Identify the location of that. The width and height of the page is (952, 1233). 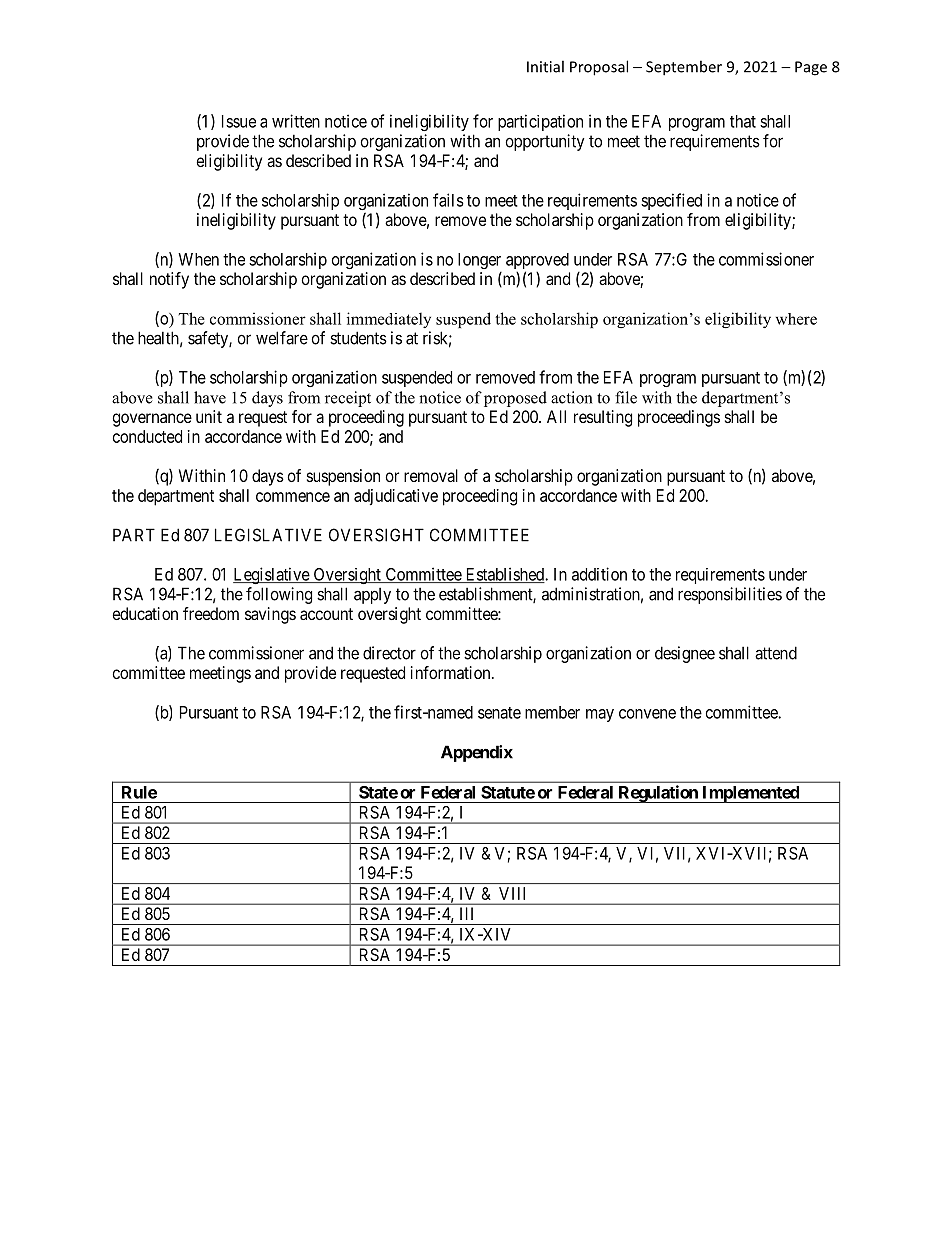
(743, 121).
